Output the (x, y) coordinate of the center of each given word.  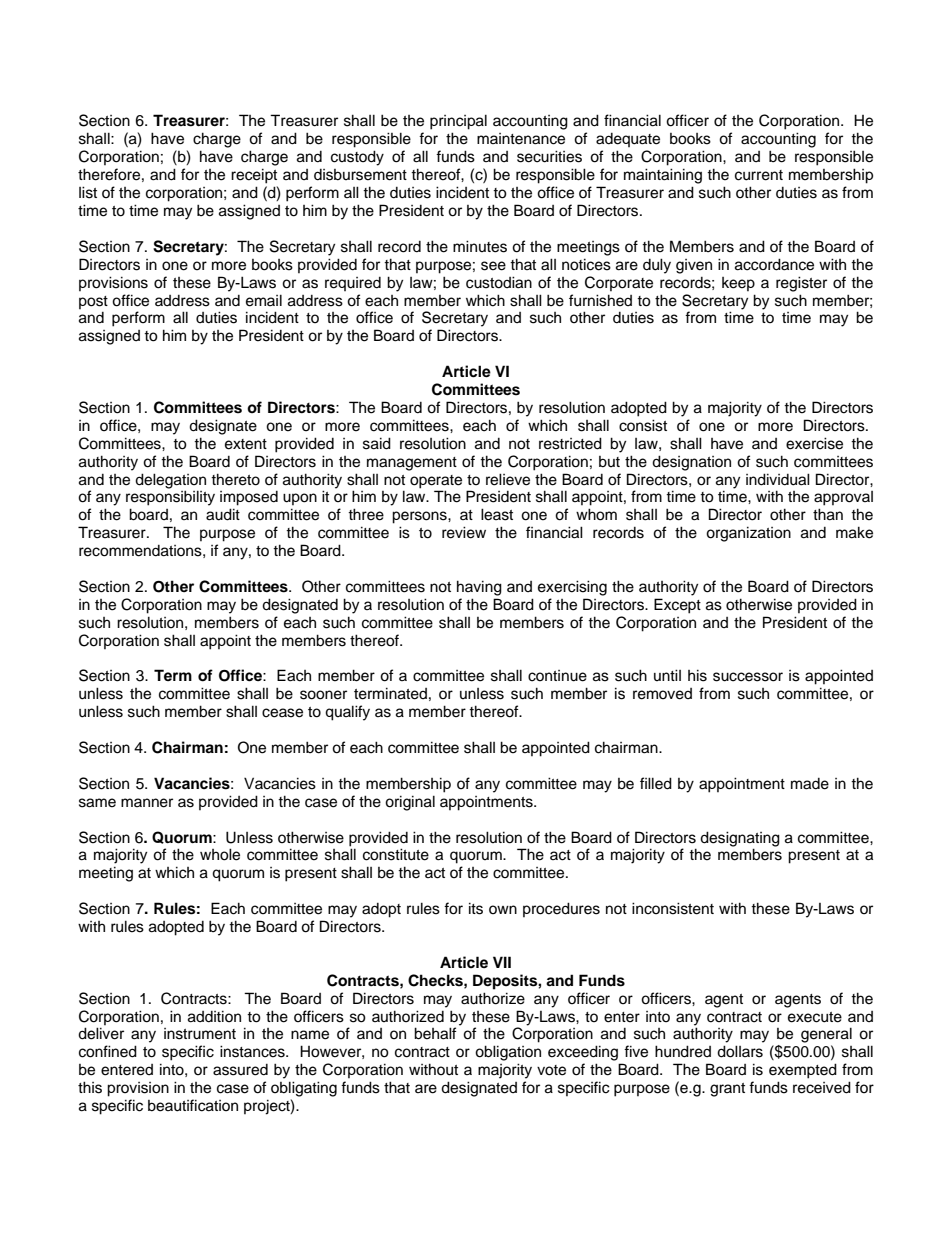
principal (458, 122)
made (810, 784)
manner (147, 803)
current (759, 175)
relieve (508, 479)
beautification (193, 1105)
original (410, 803)
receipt (254, 176)
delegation (170, 481)
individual (778, 479)
